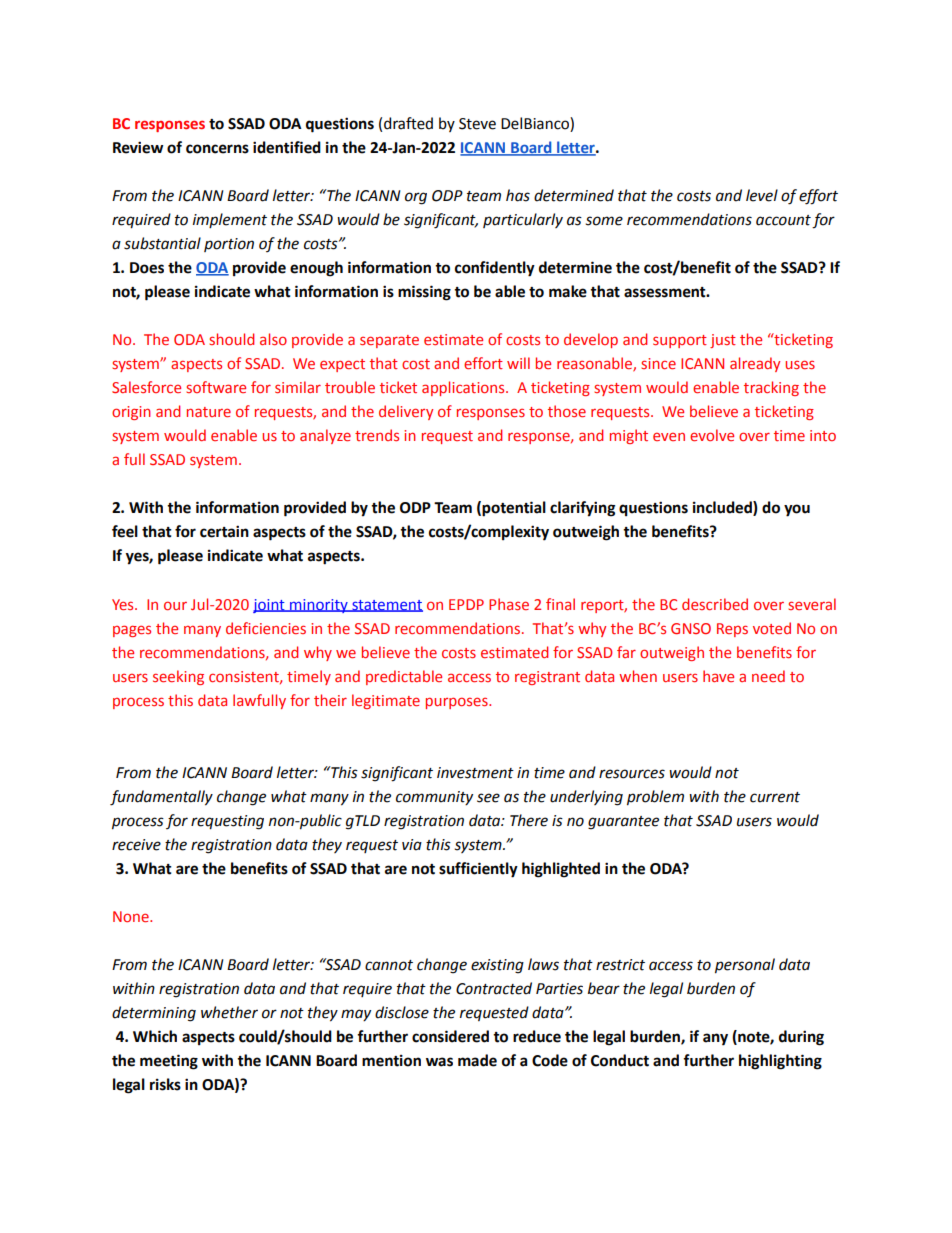  What do you see at coordinates (161, 798) in the document?
I see `fundamentally` at bounding box center [161, 798].
